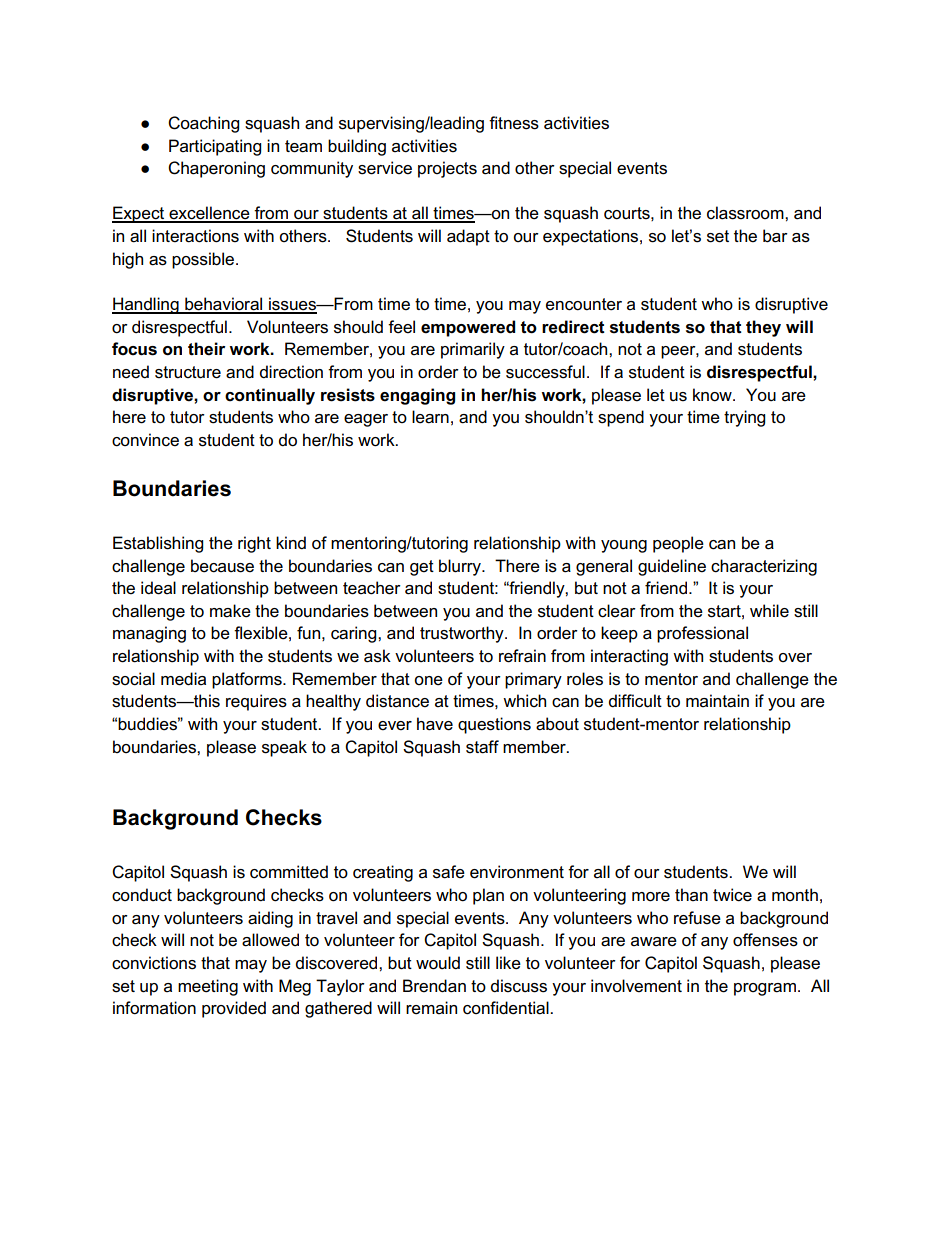 Image resolution: width=952 pixels, height=1233 pixels. Describe the element at coordinates (435, 724) in the page. I see `have` at that location.
